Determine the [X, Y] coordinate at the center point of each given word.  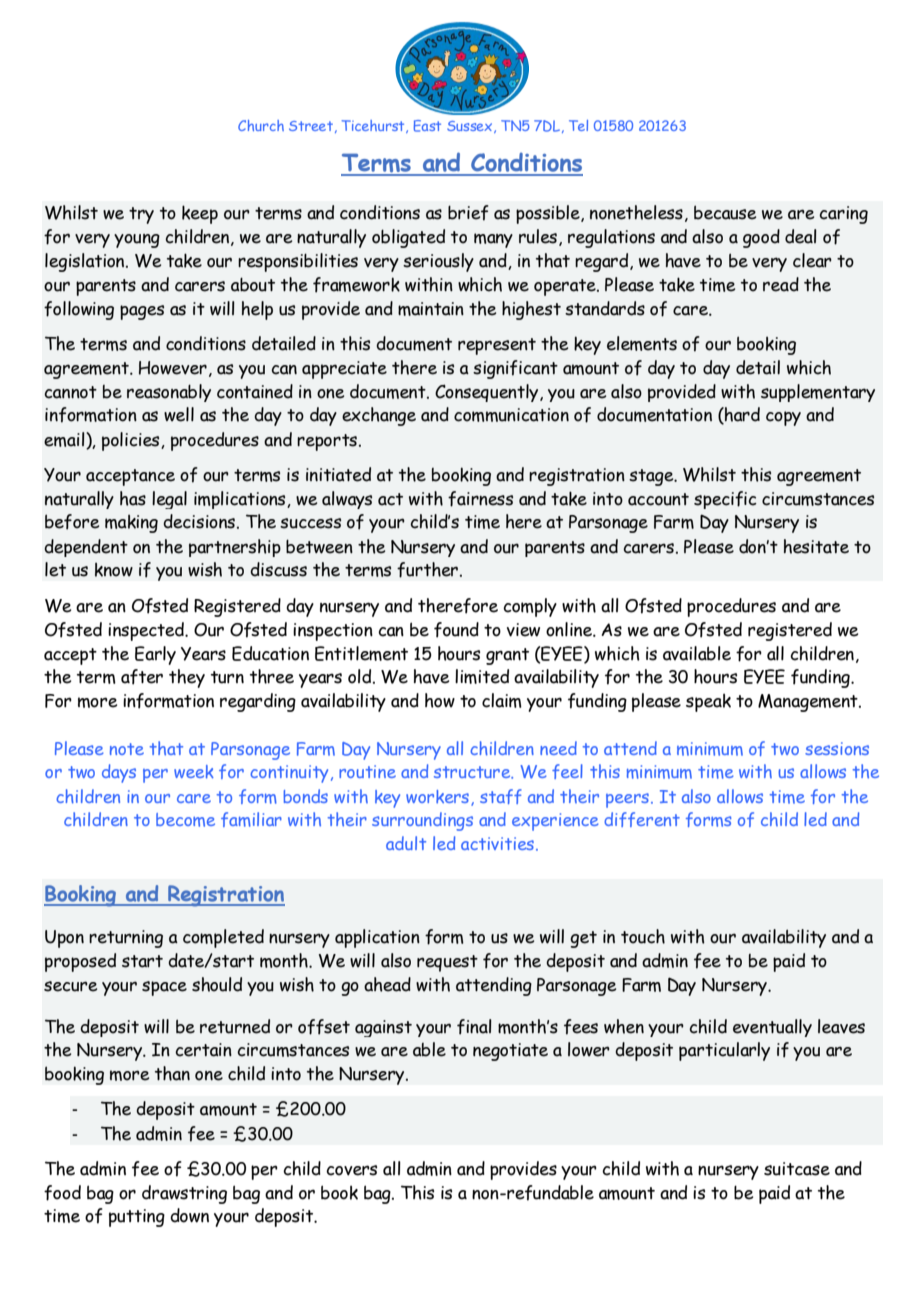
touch [643, 936]
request [447, 963]
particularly [724, 1051]
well [179, 414]
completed [223, 938]
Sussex [471, 127]
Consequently [488, 393]
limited [482, 676]
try [141, 215]
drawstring [184, 1194]
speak [708, 702]
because [725, 212]
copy [783, 418]
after [142, 677]
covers [351, 1170]
